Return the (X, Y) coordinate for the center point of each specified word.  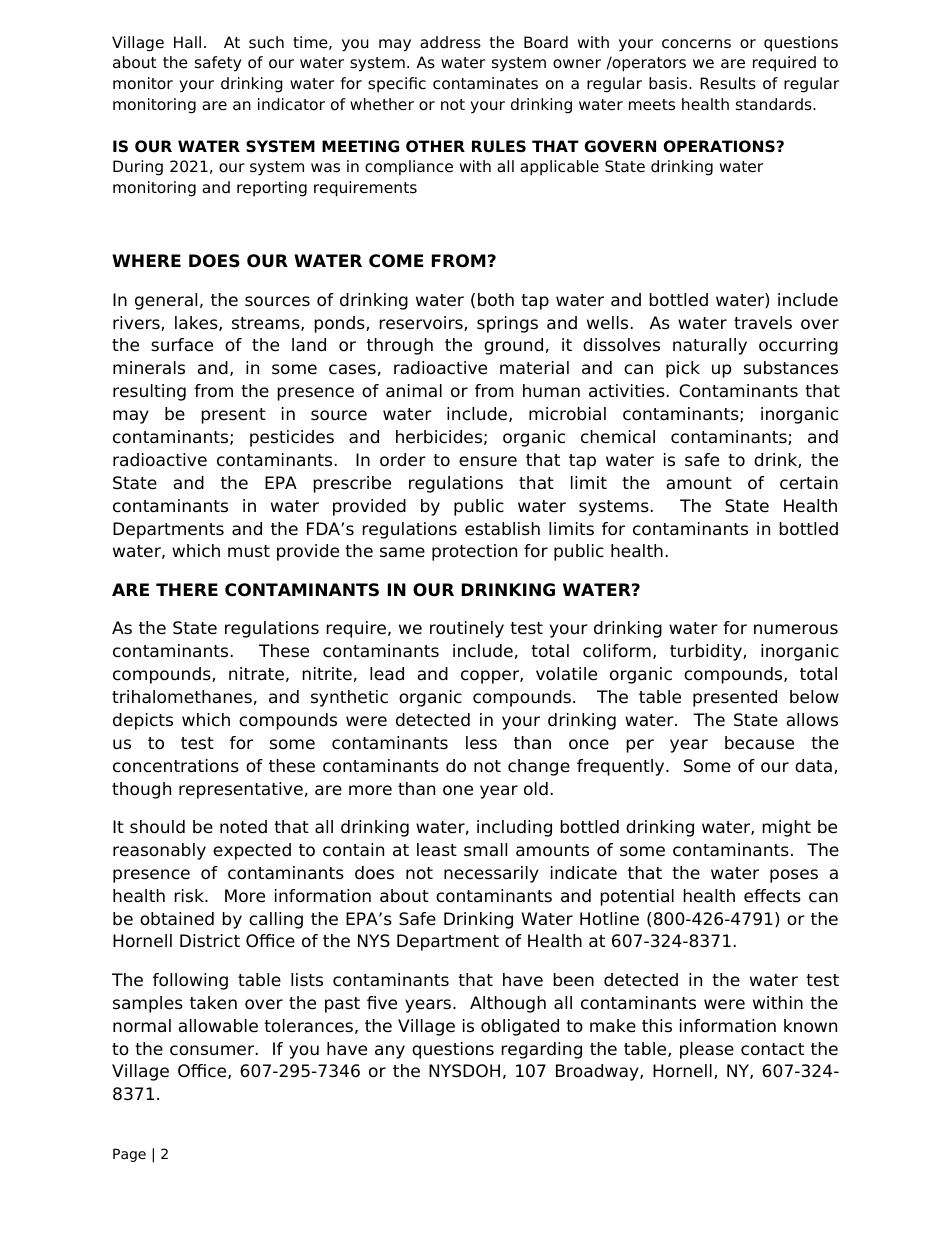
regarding (542, 1050)
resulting (149, 392)
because (759, 743)
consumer (213, 1050)
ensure (488, 461)
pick (683, 369)
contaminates (485, 83)
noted (243, 827)
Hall (187, 42)
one (458, 790)
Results (728, 83)
